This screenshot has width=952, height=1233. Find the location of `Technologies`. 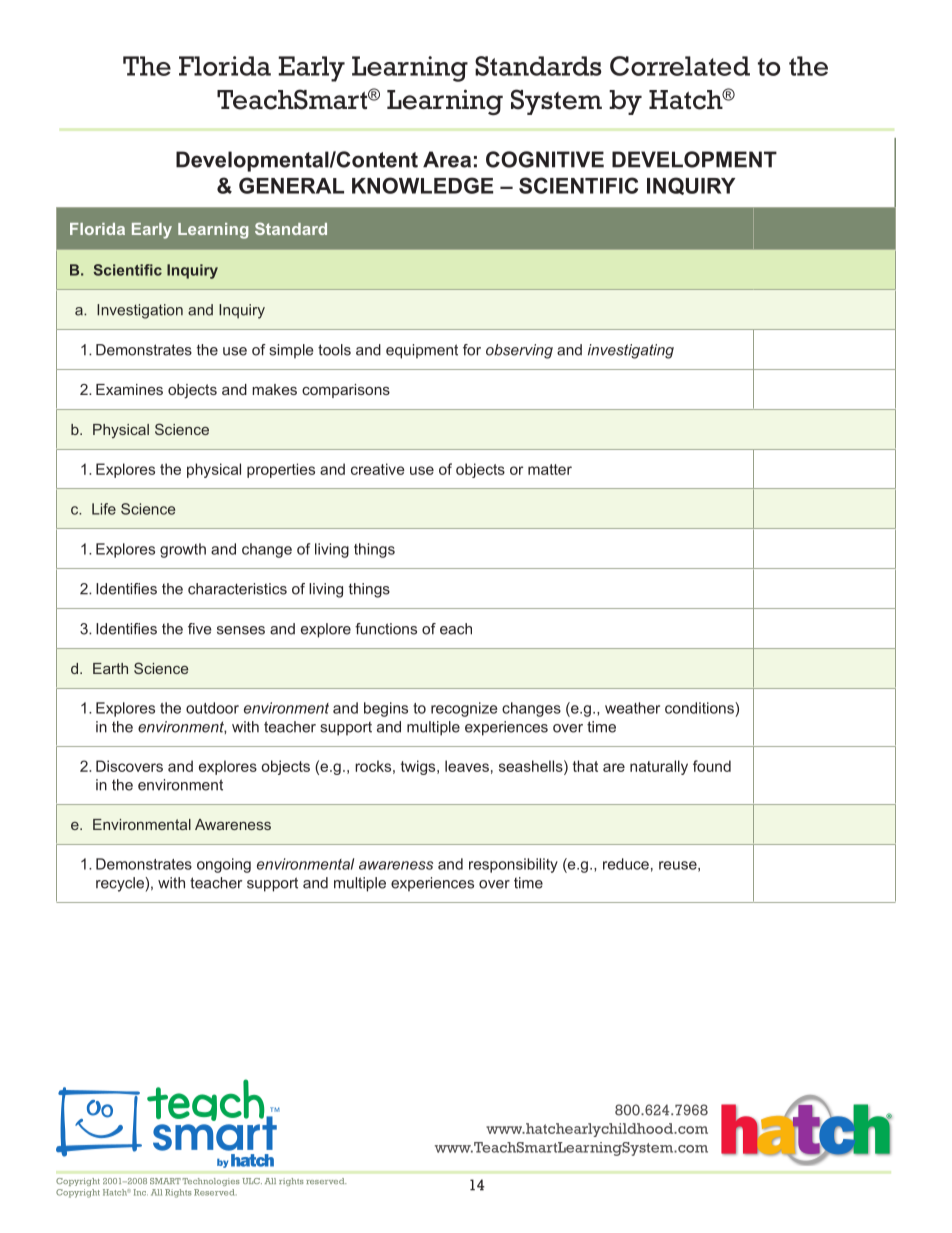

Technologies is located at coordinates (210, 1182).
